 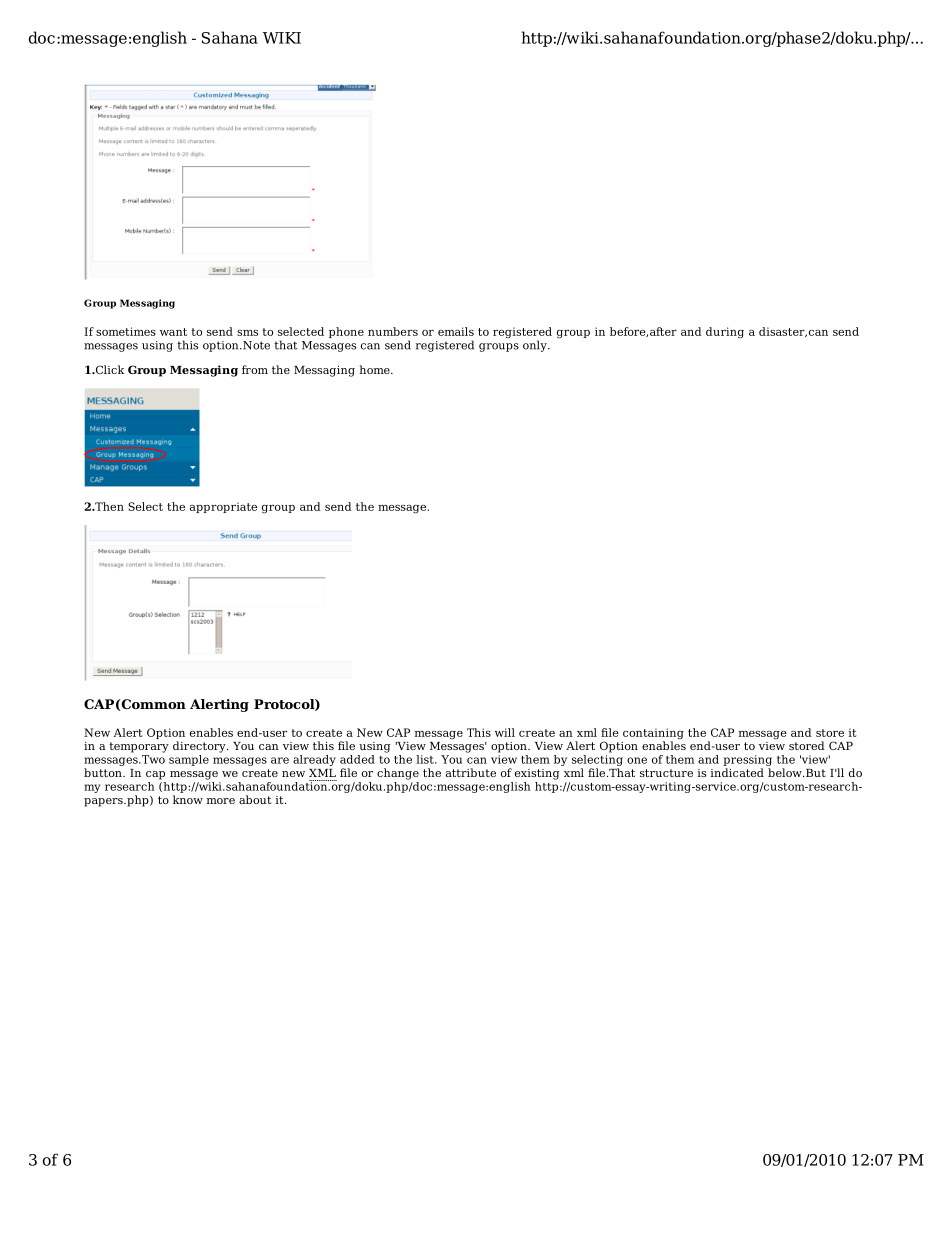 I want to click on appropriate, so click(x=223, y=507).
